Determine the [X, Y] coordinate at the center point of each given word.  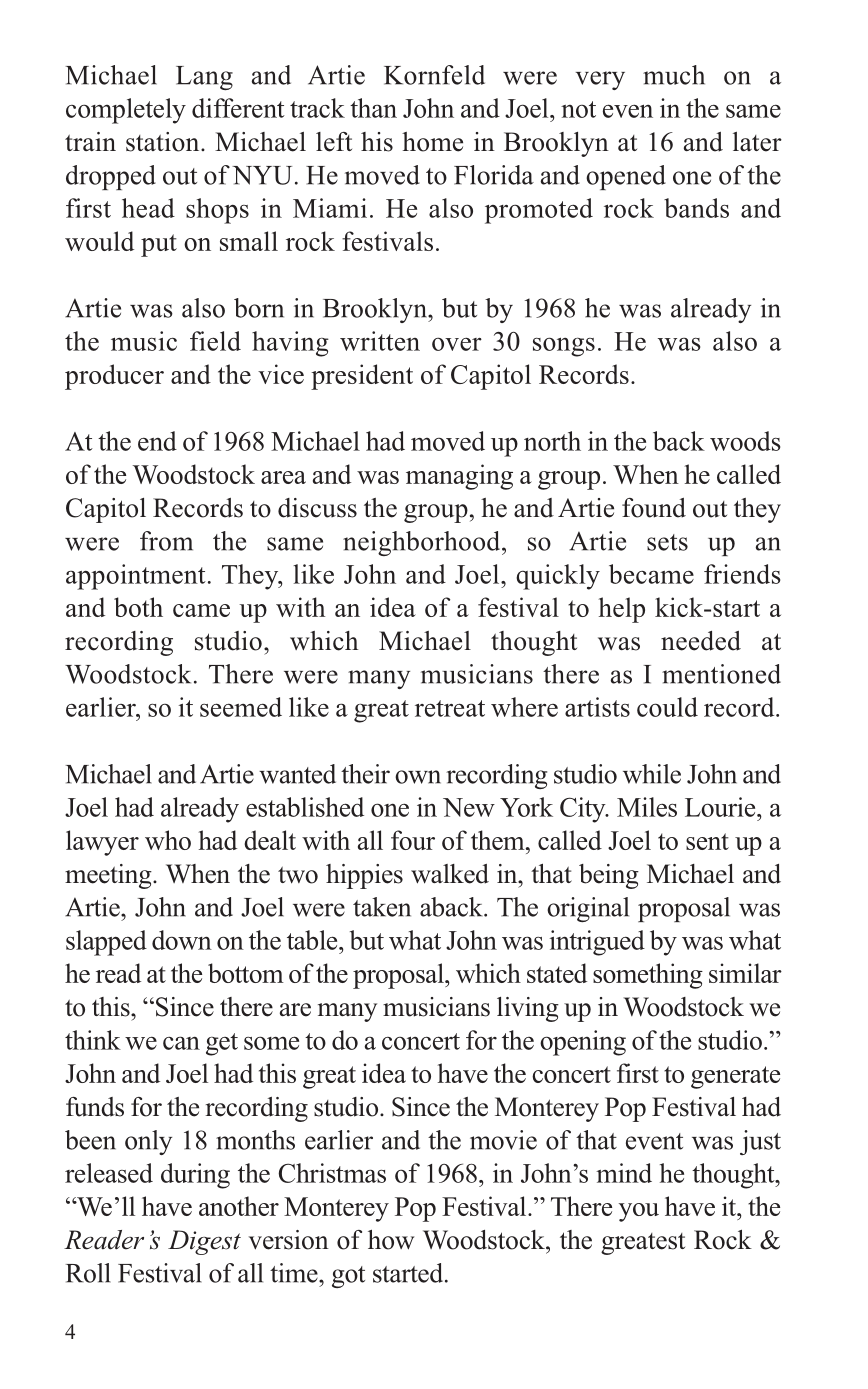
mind [624, 1173]
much [674, 75]
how [391, 1240]
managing [459, 477]
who [168, 840]
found [654, 508]
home [432, 142]
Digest [204, 1242]
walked [450, 874]
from [166, 541]
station [164, 142]
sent [707, 841]
